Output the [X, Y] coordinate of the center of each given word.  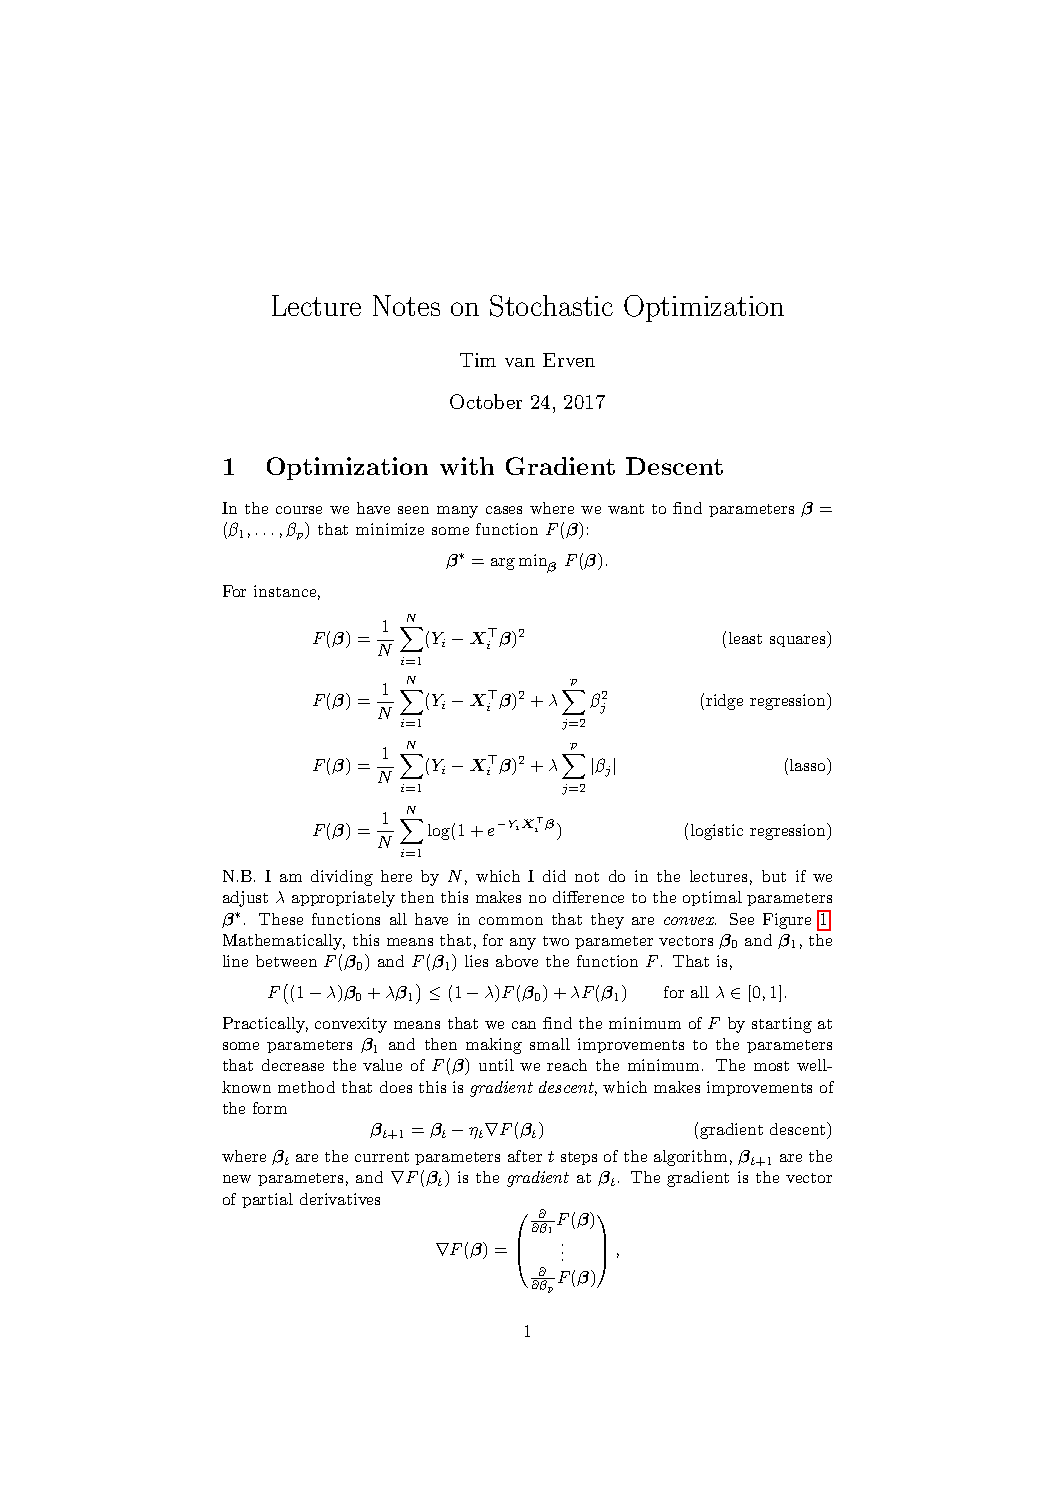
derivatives [340, 1199]
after [525, 1156]
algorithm [690, 1158]
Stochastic [551, 306]
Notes [406, 305]
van [520, 362]
